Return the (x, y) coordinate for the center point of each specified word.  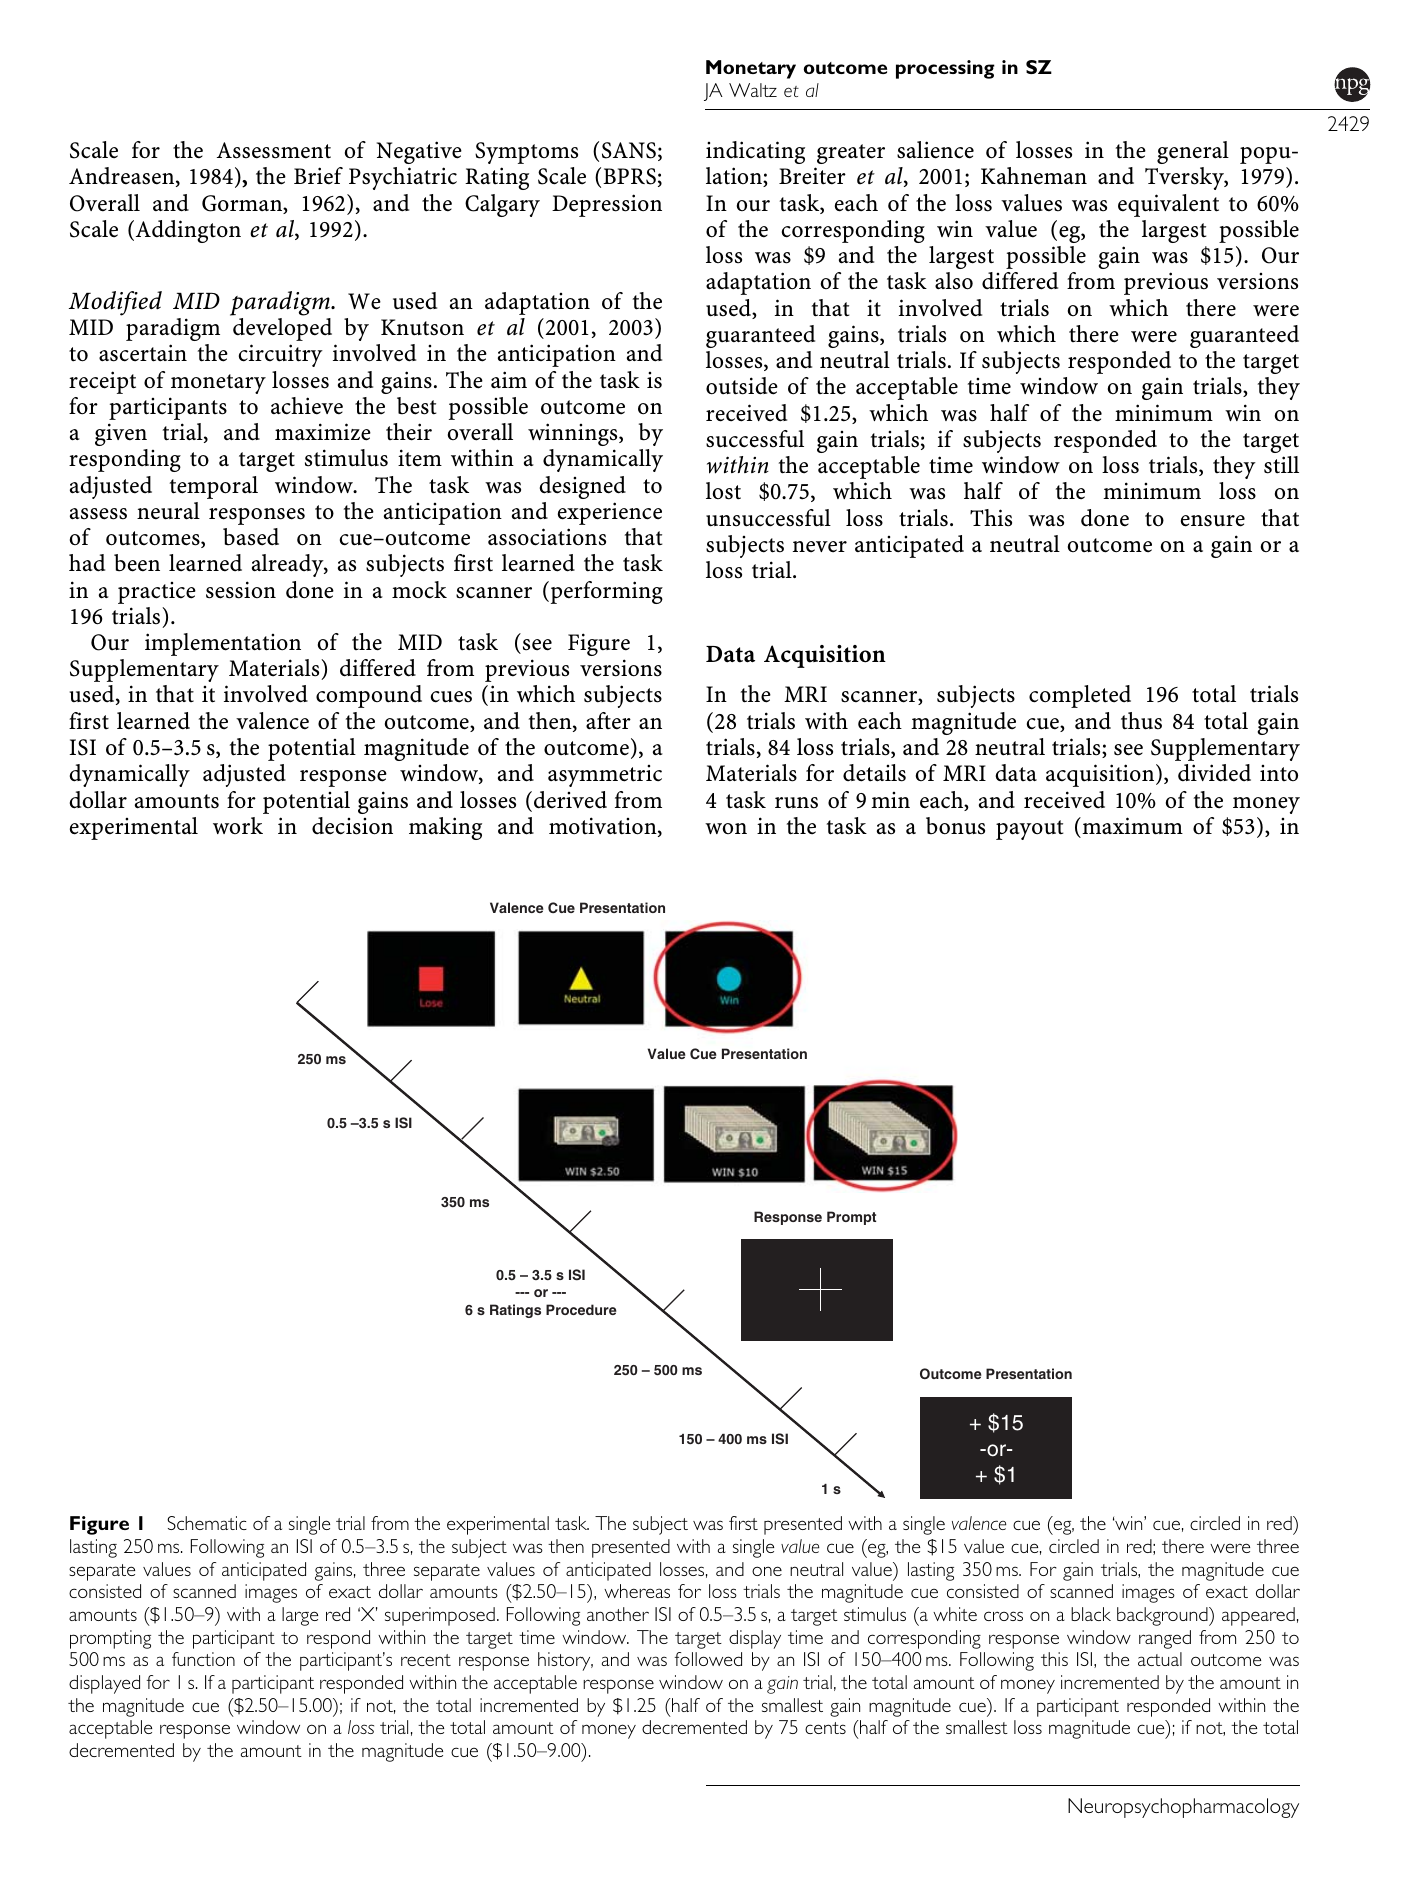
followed (708, 1659)
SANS (629, 150)
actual (1160, 1659)
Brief (318, 176)
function (203, 1659)
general (1193, 152)
